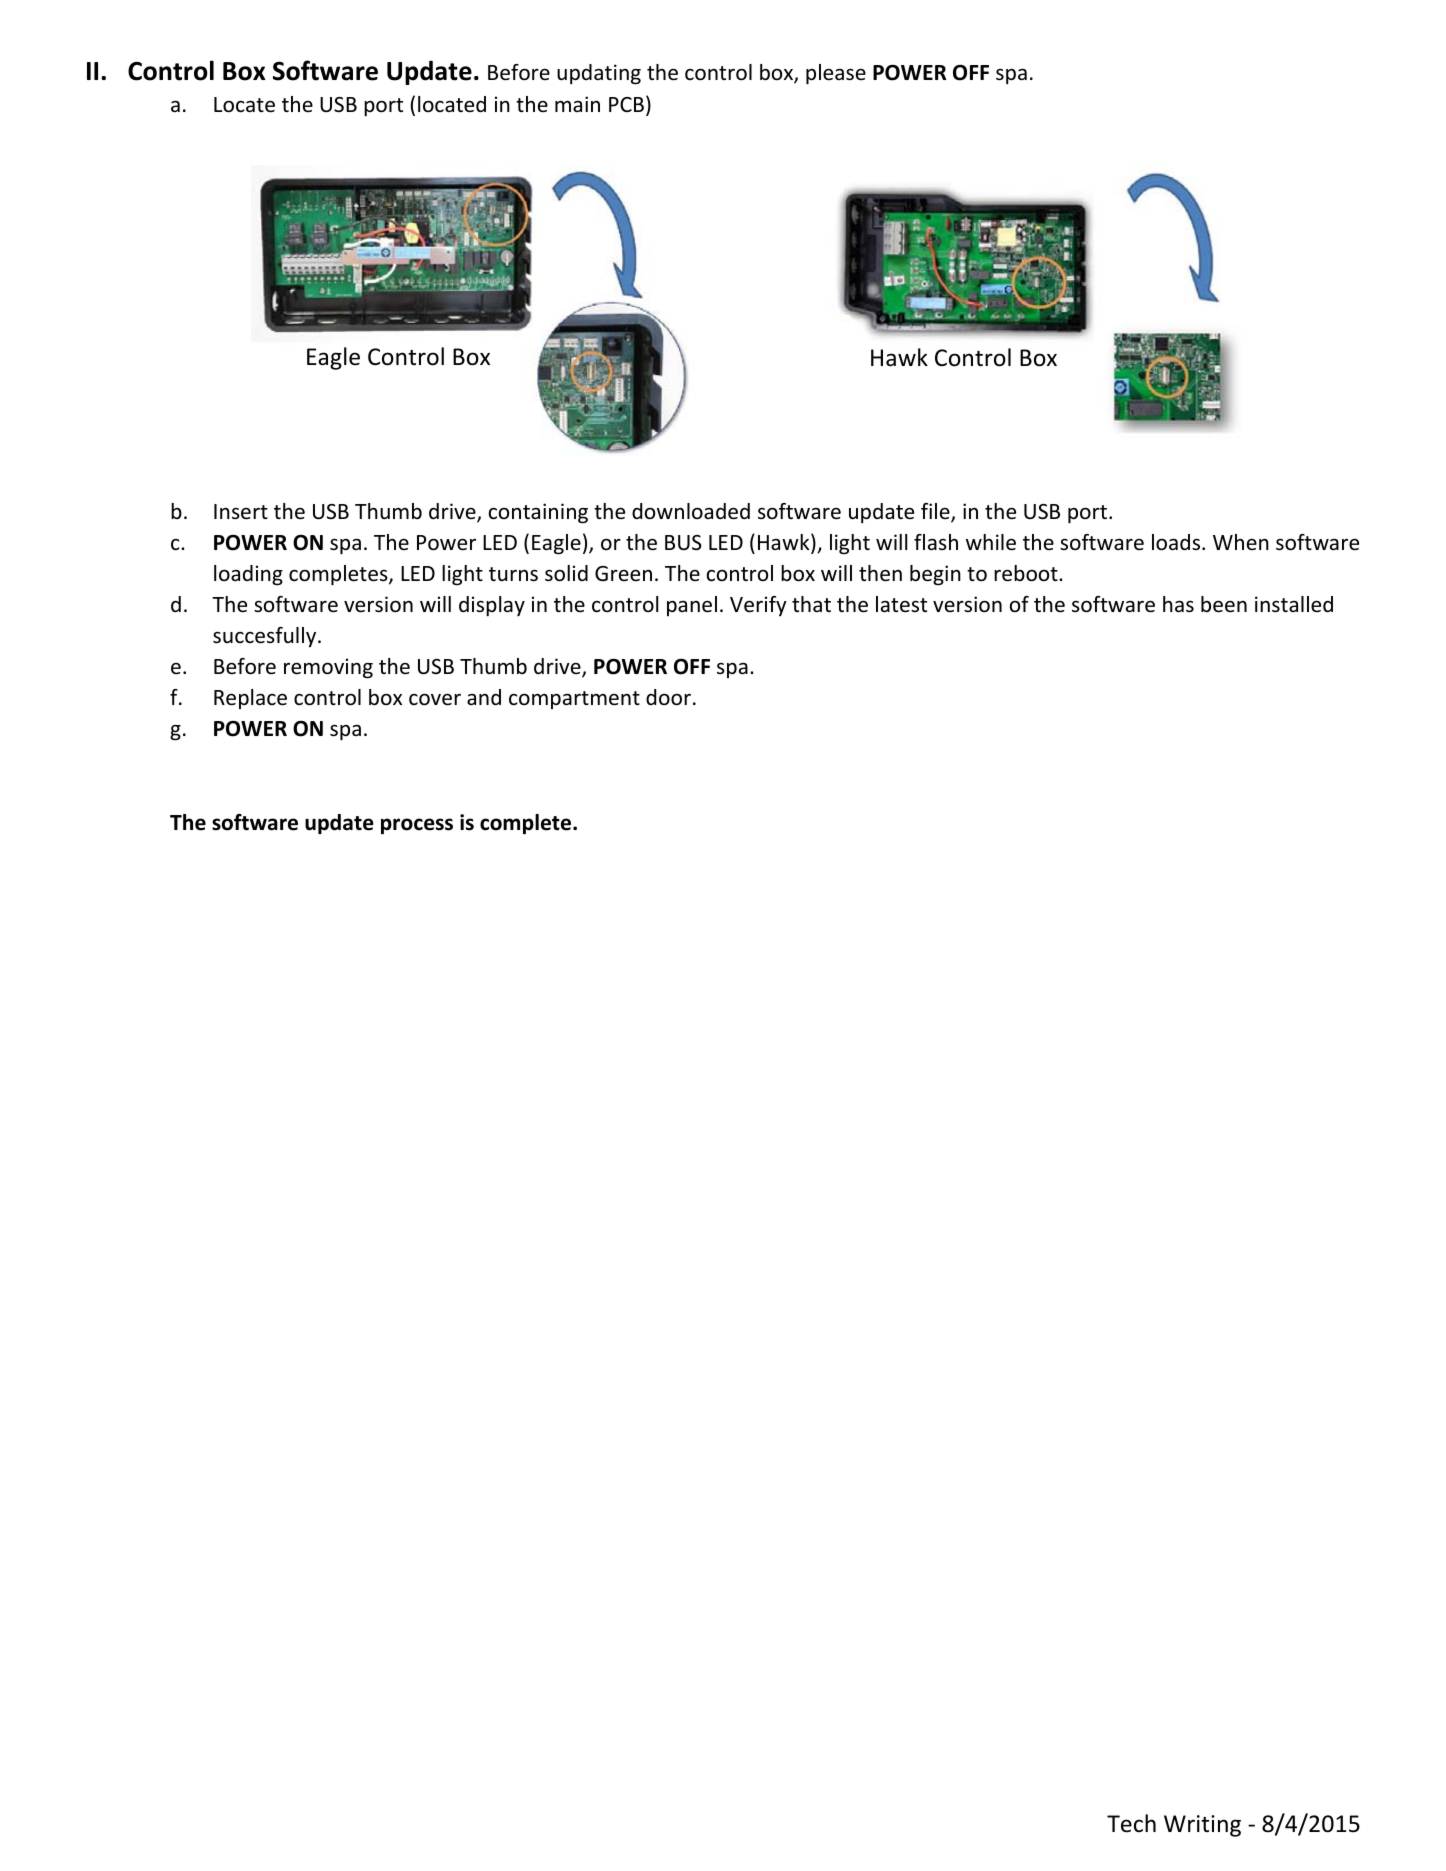 The image size is (1446, 1871). What do you see at coordinates (1202, 1826) in the document?
I see `Writing` at bounding box center [1202, 1826].
